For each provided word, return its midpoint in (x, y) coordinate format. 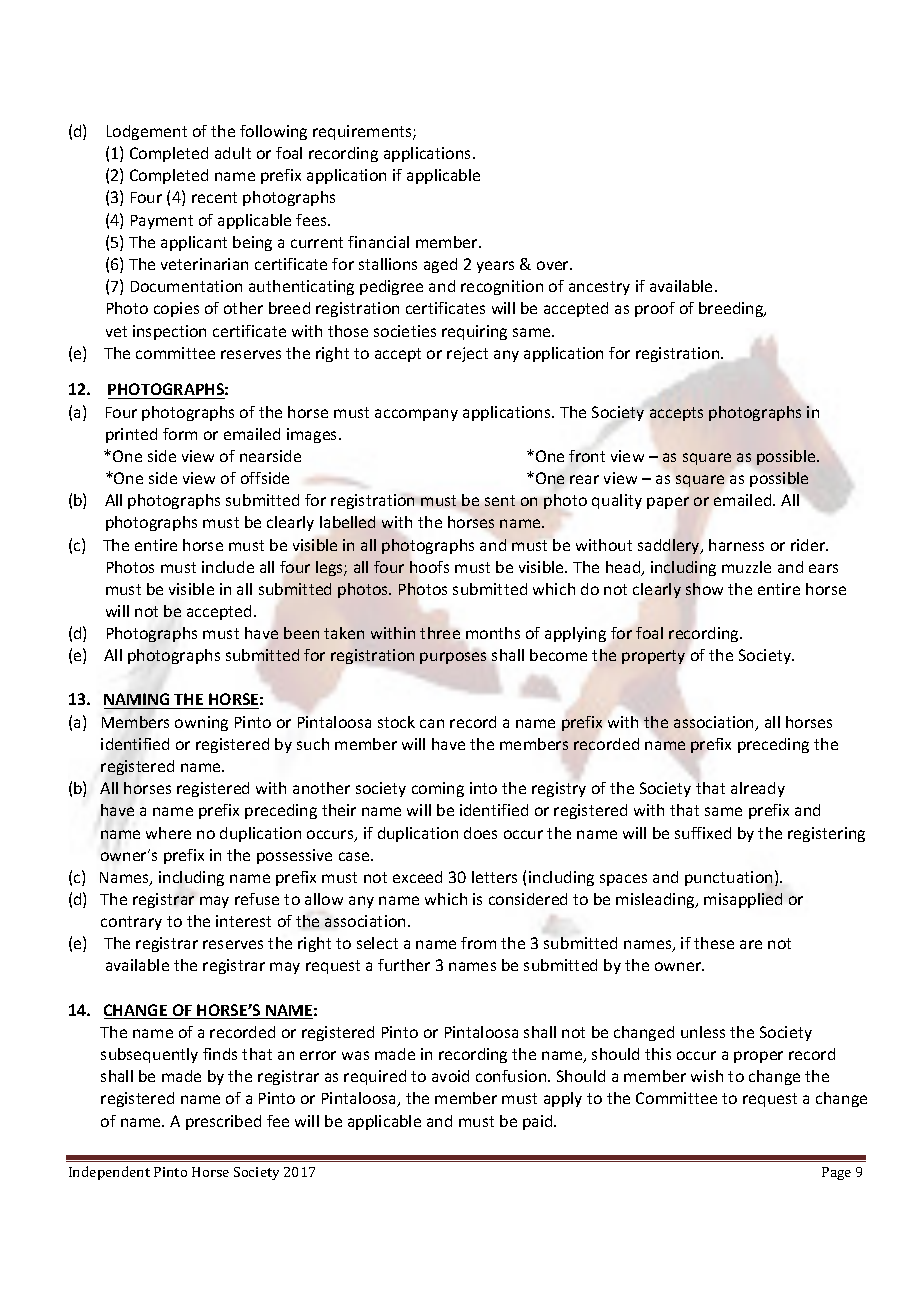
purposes (453, 658)
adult (233, 153)
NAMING (138, 701)
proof (655, 309)
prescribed (223, 1122)
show (704, 589)
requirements (363, 132)
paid (539, 1122)
